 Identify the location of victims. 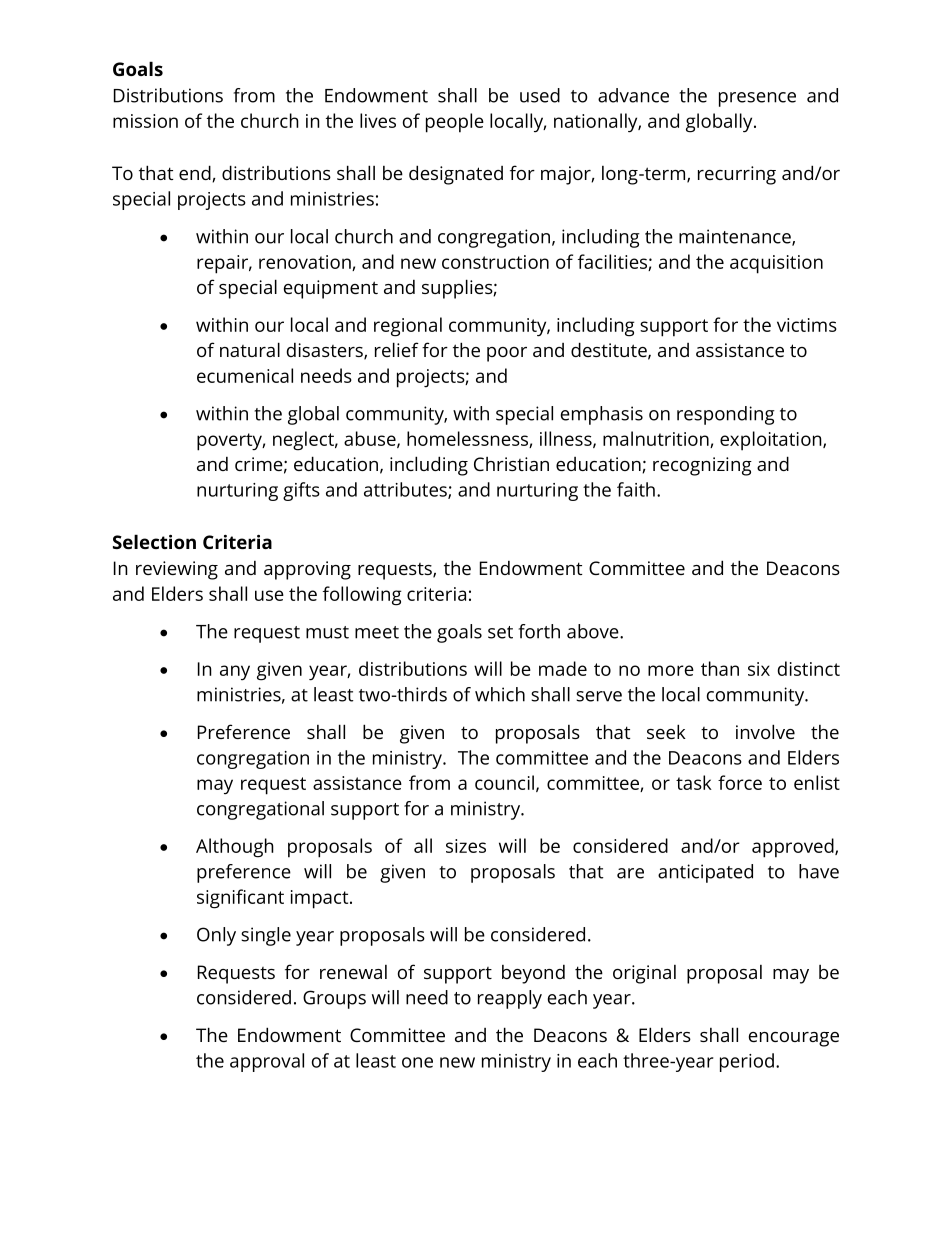
(807, 325).
